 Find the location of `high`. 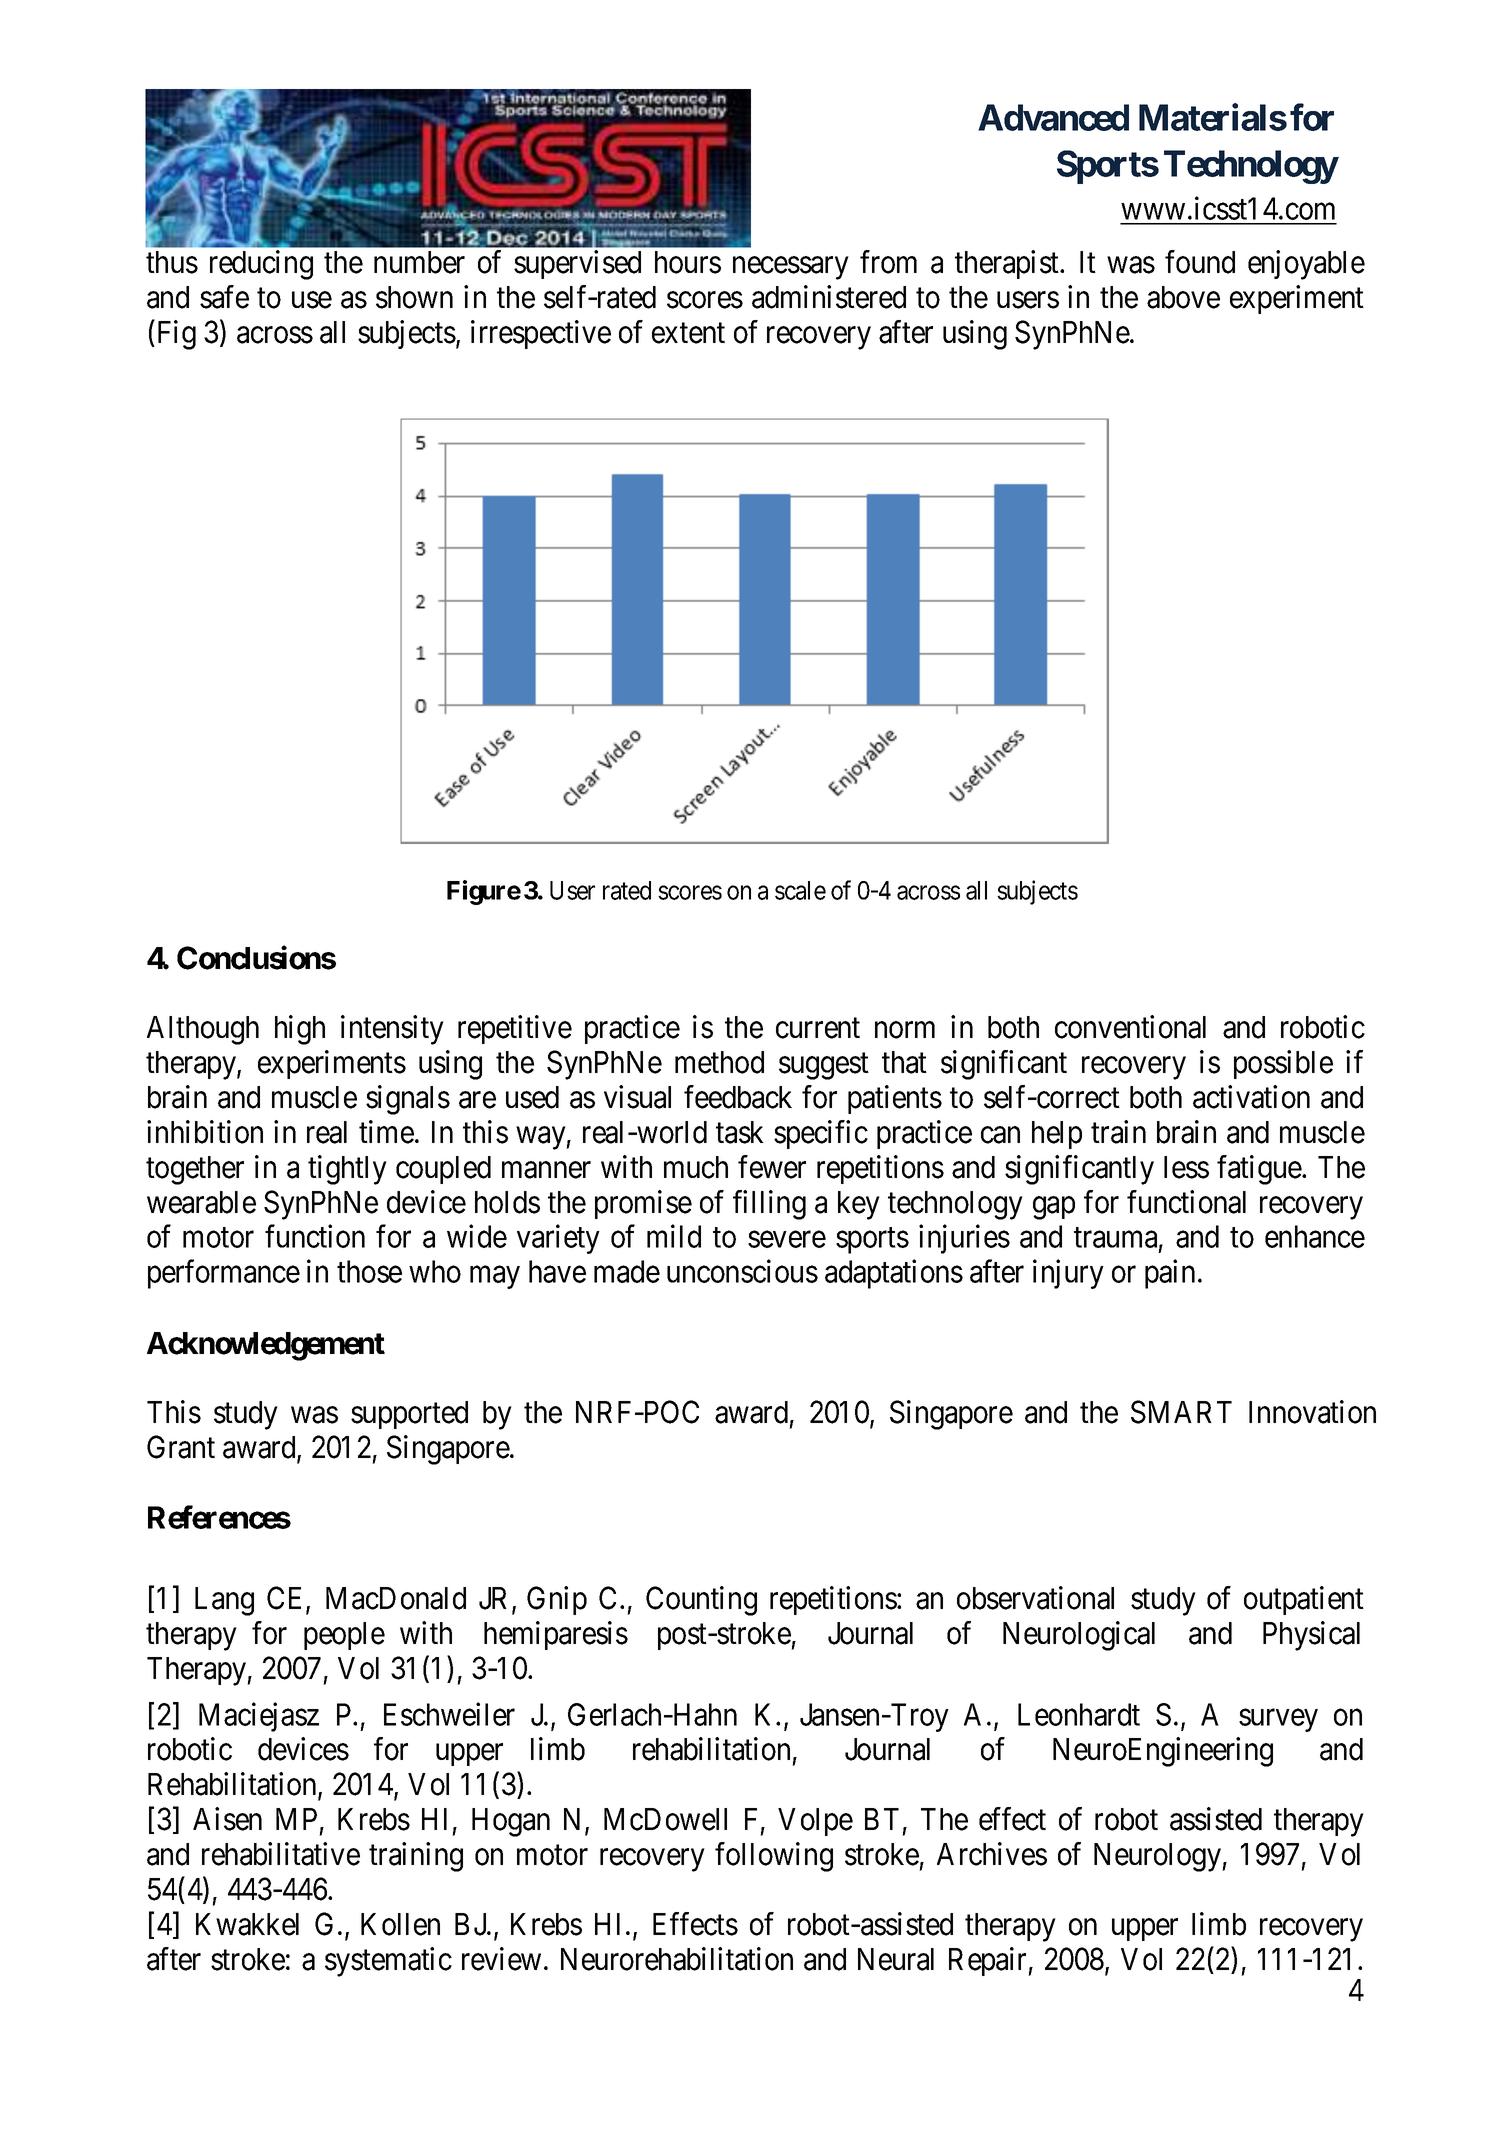

high is located at coordinates (300, 1030).
